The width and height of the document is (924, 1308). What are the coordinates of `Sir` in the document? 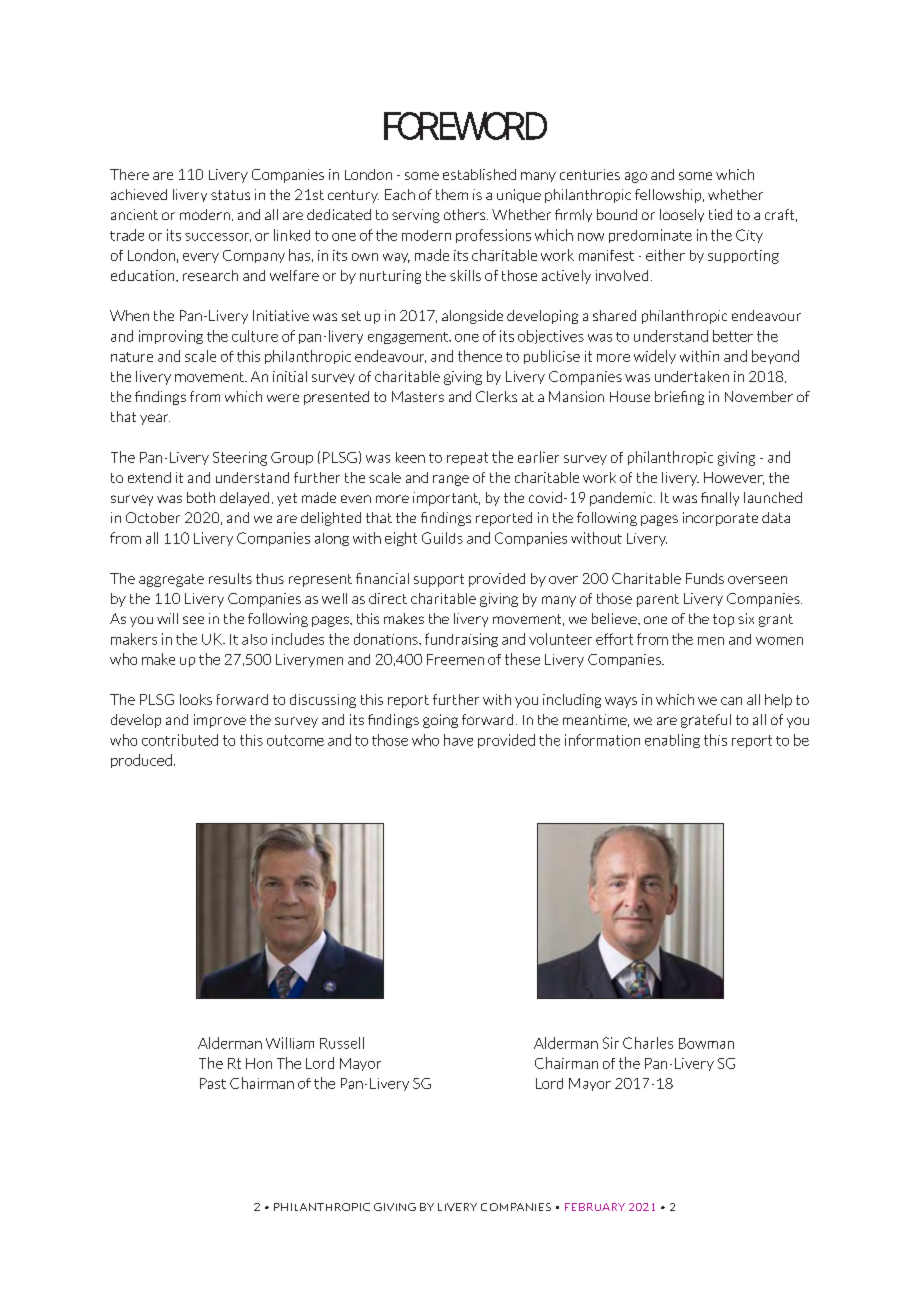 It's located at (611, 1043).
